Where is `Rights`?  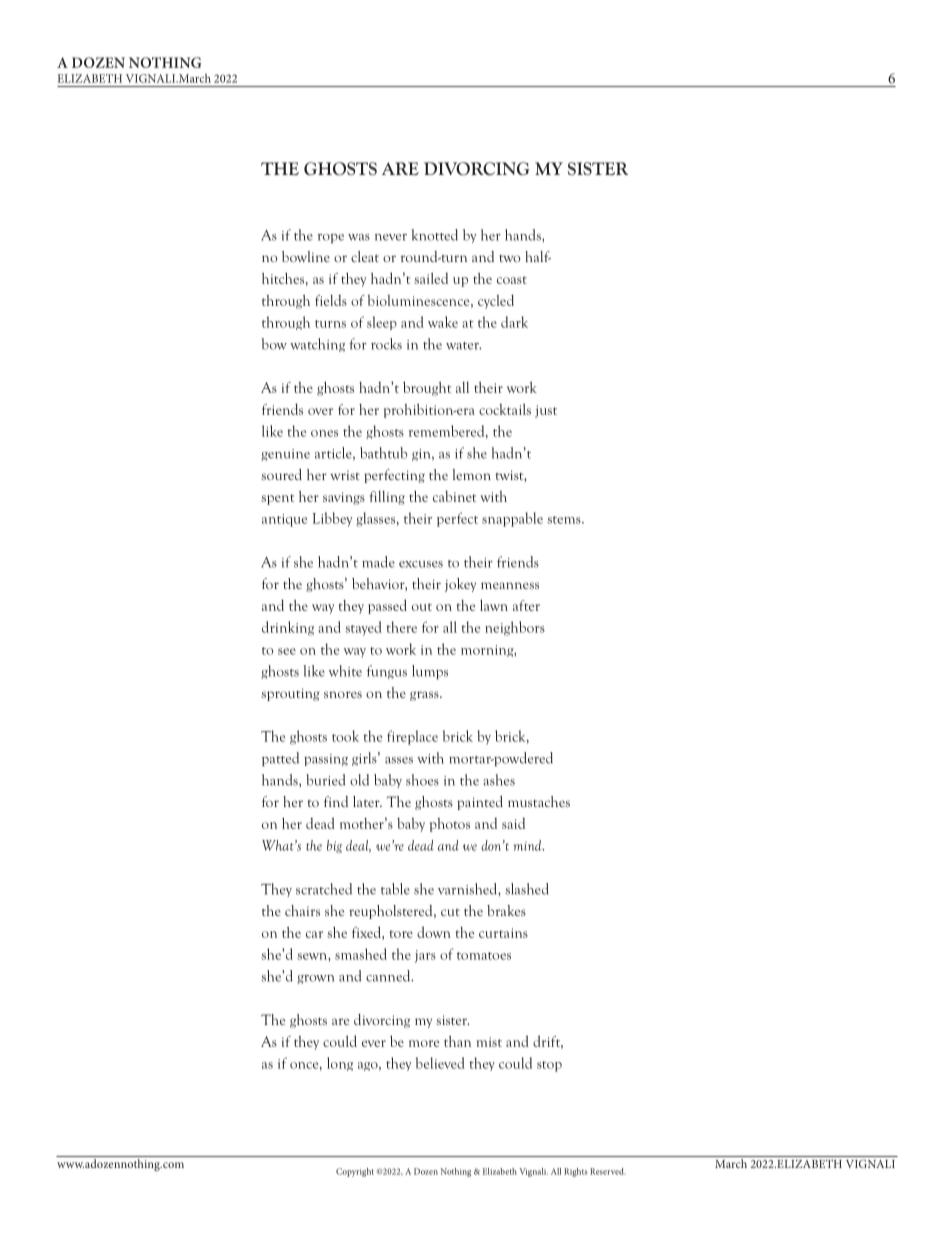
Rights is located at coordinates (576, 1172).
